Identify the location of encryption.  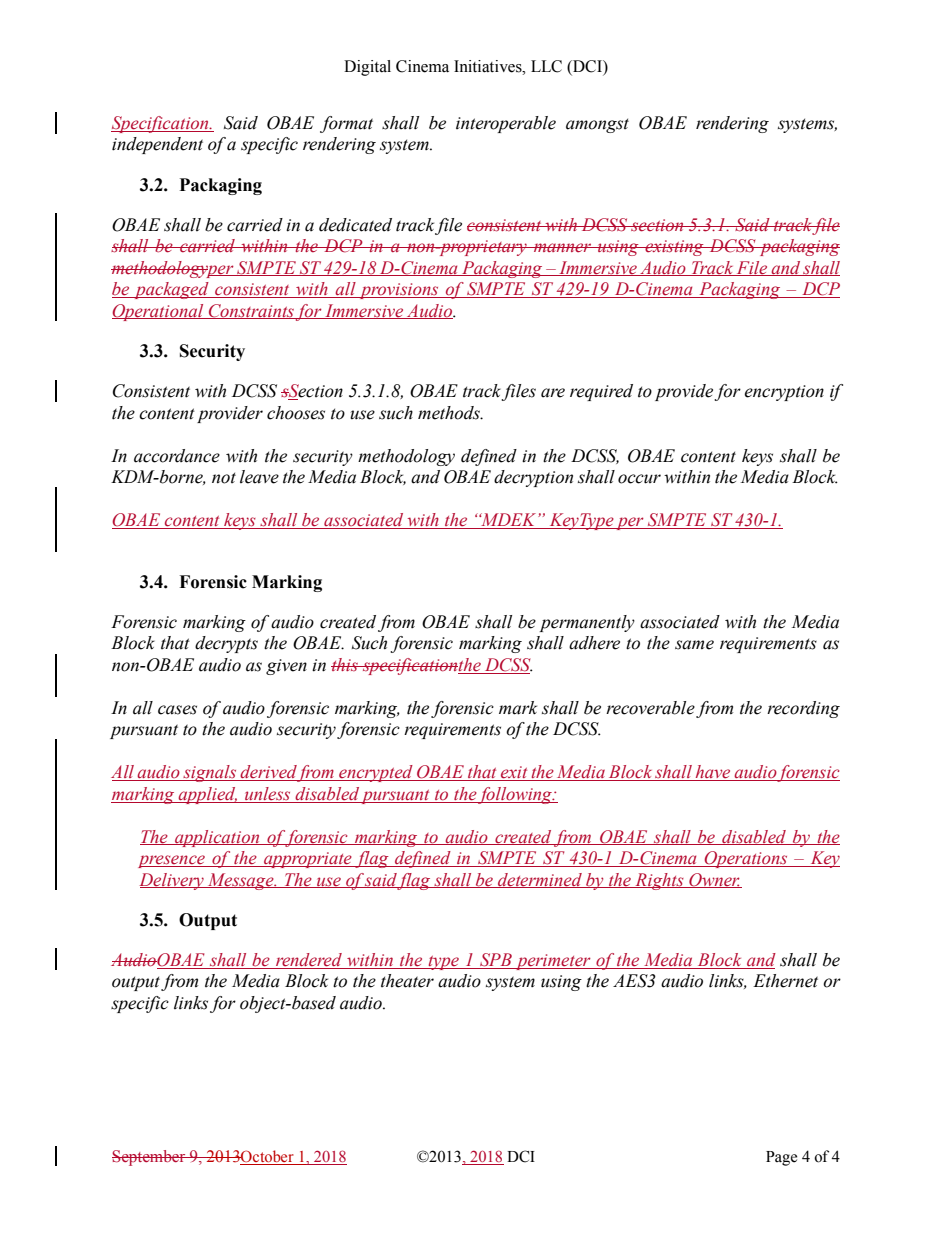
(784, 393).
